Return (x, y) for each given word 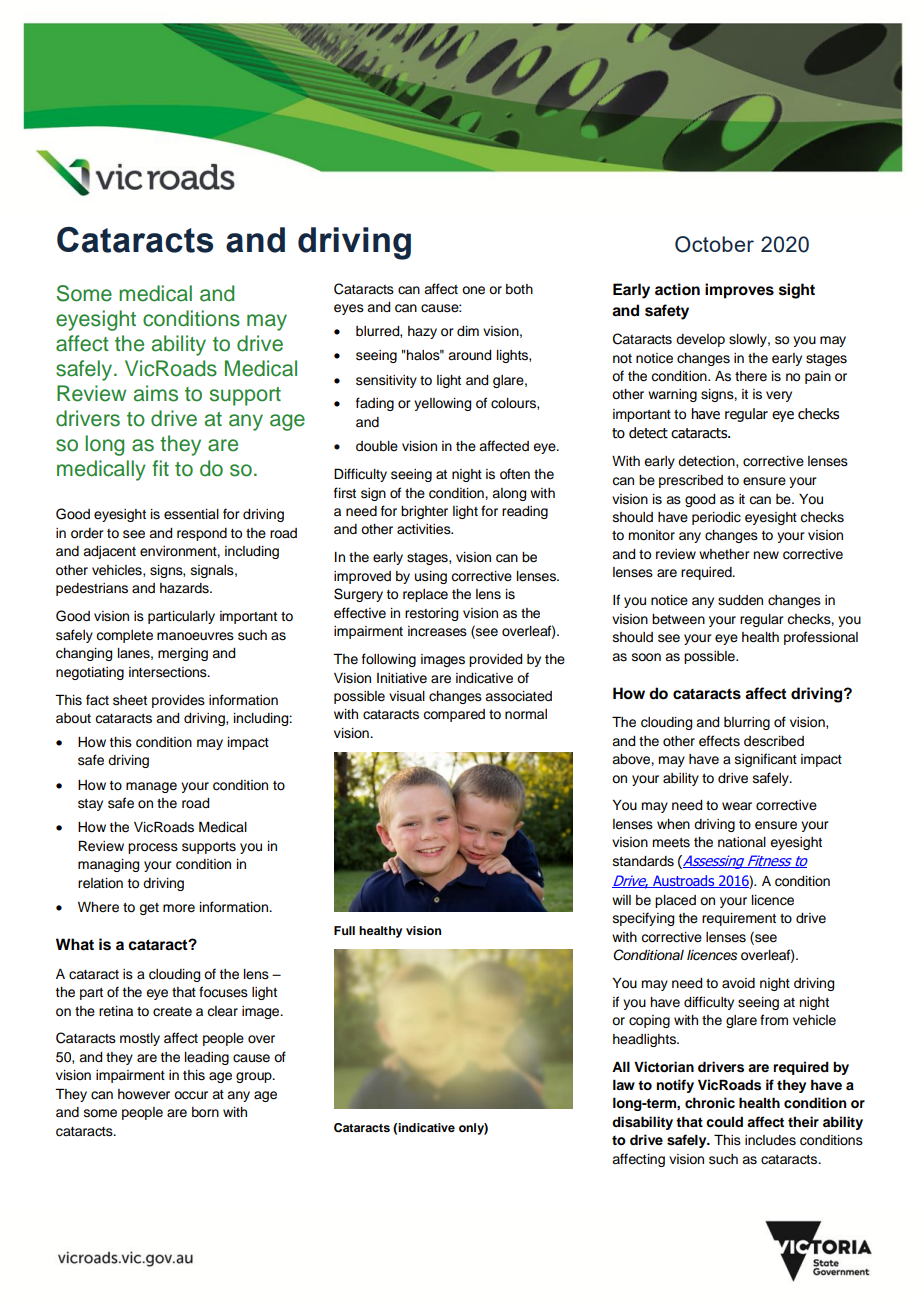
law (624, 1084)
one (473, 290)
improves (739, 291)
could (724, 1122)
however (144, 1094)
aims (156, 393)
